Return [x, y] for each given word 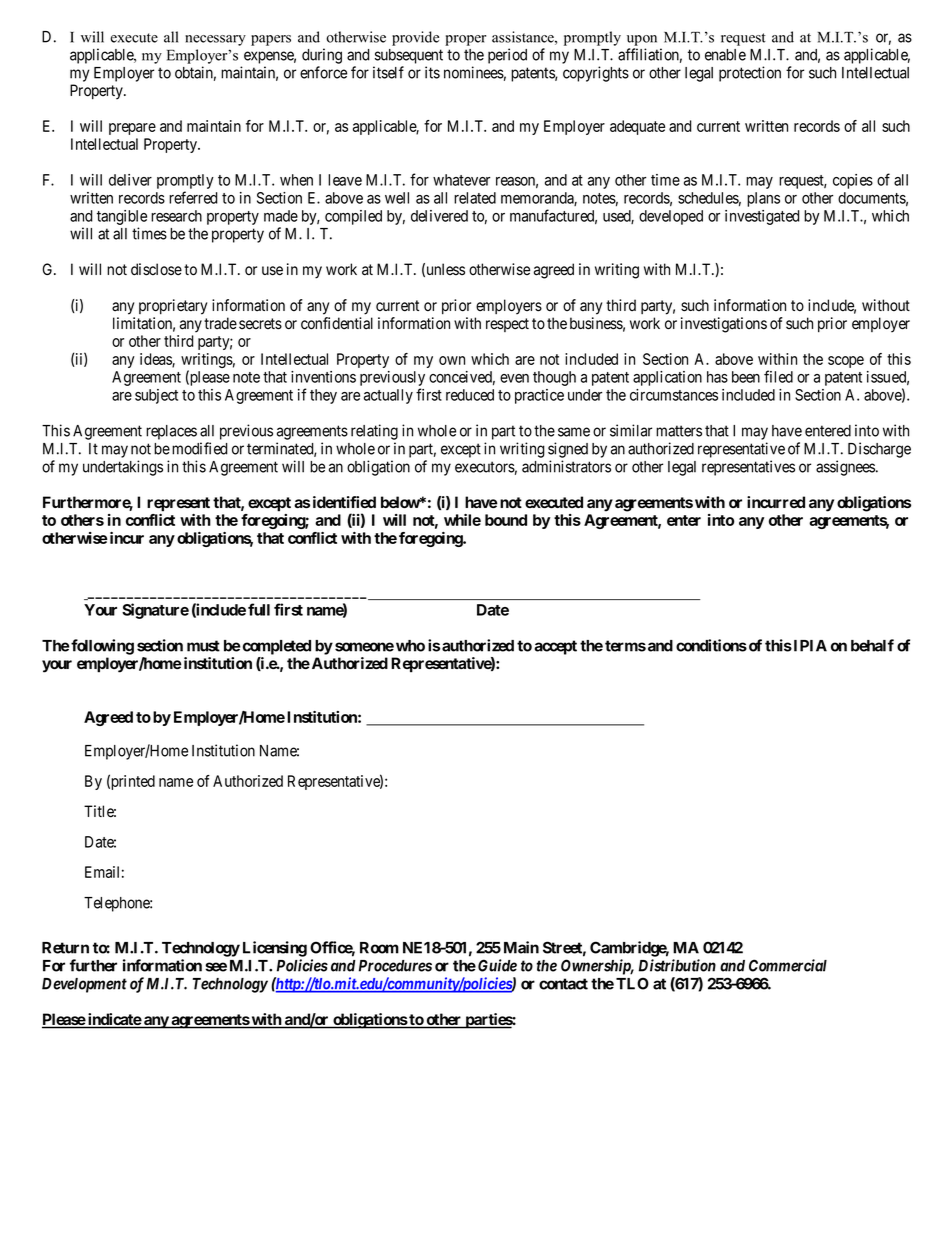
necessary [215, 40]
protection [750, 74]
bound [506, 520]
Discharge [879, 450]
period [507, 56]
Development [84, 985]
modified [200, 448]
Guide [497, 965]
